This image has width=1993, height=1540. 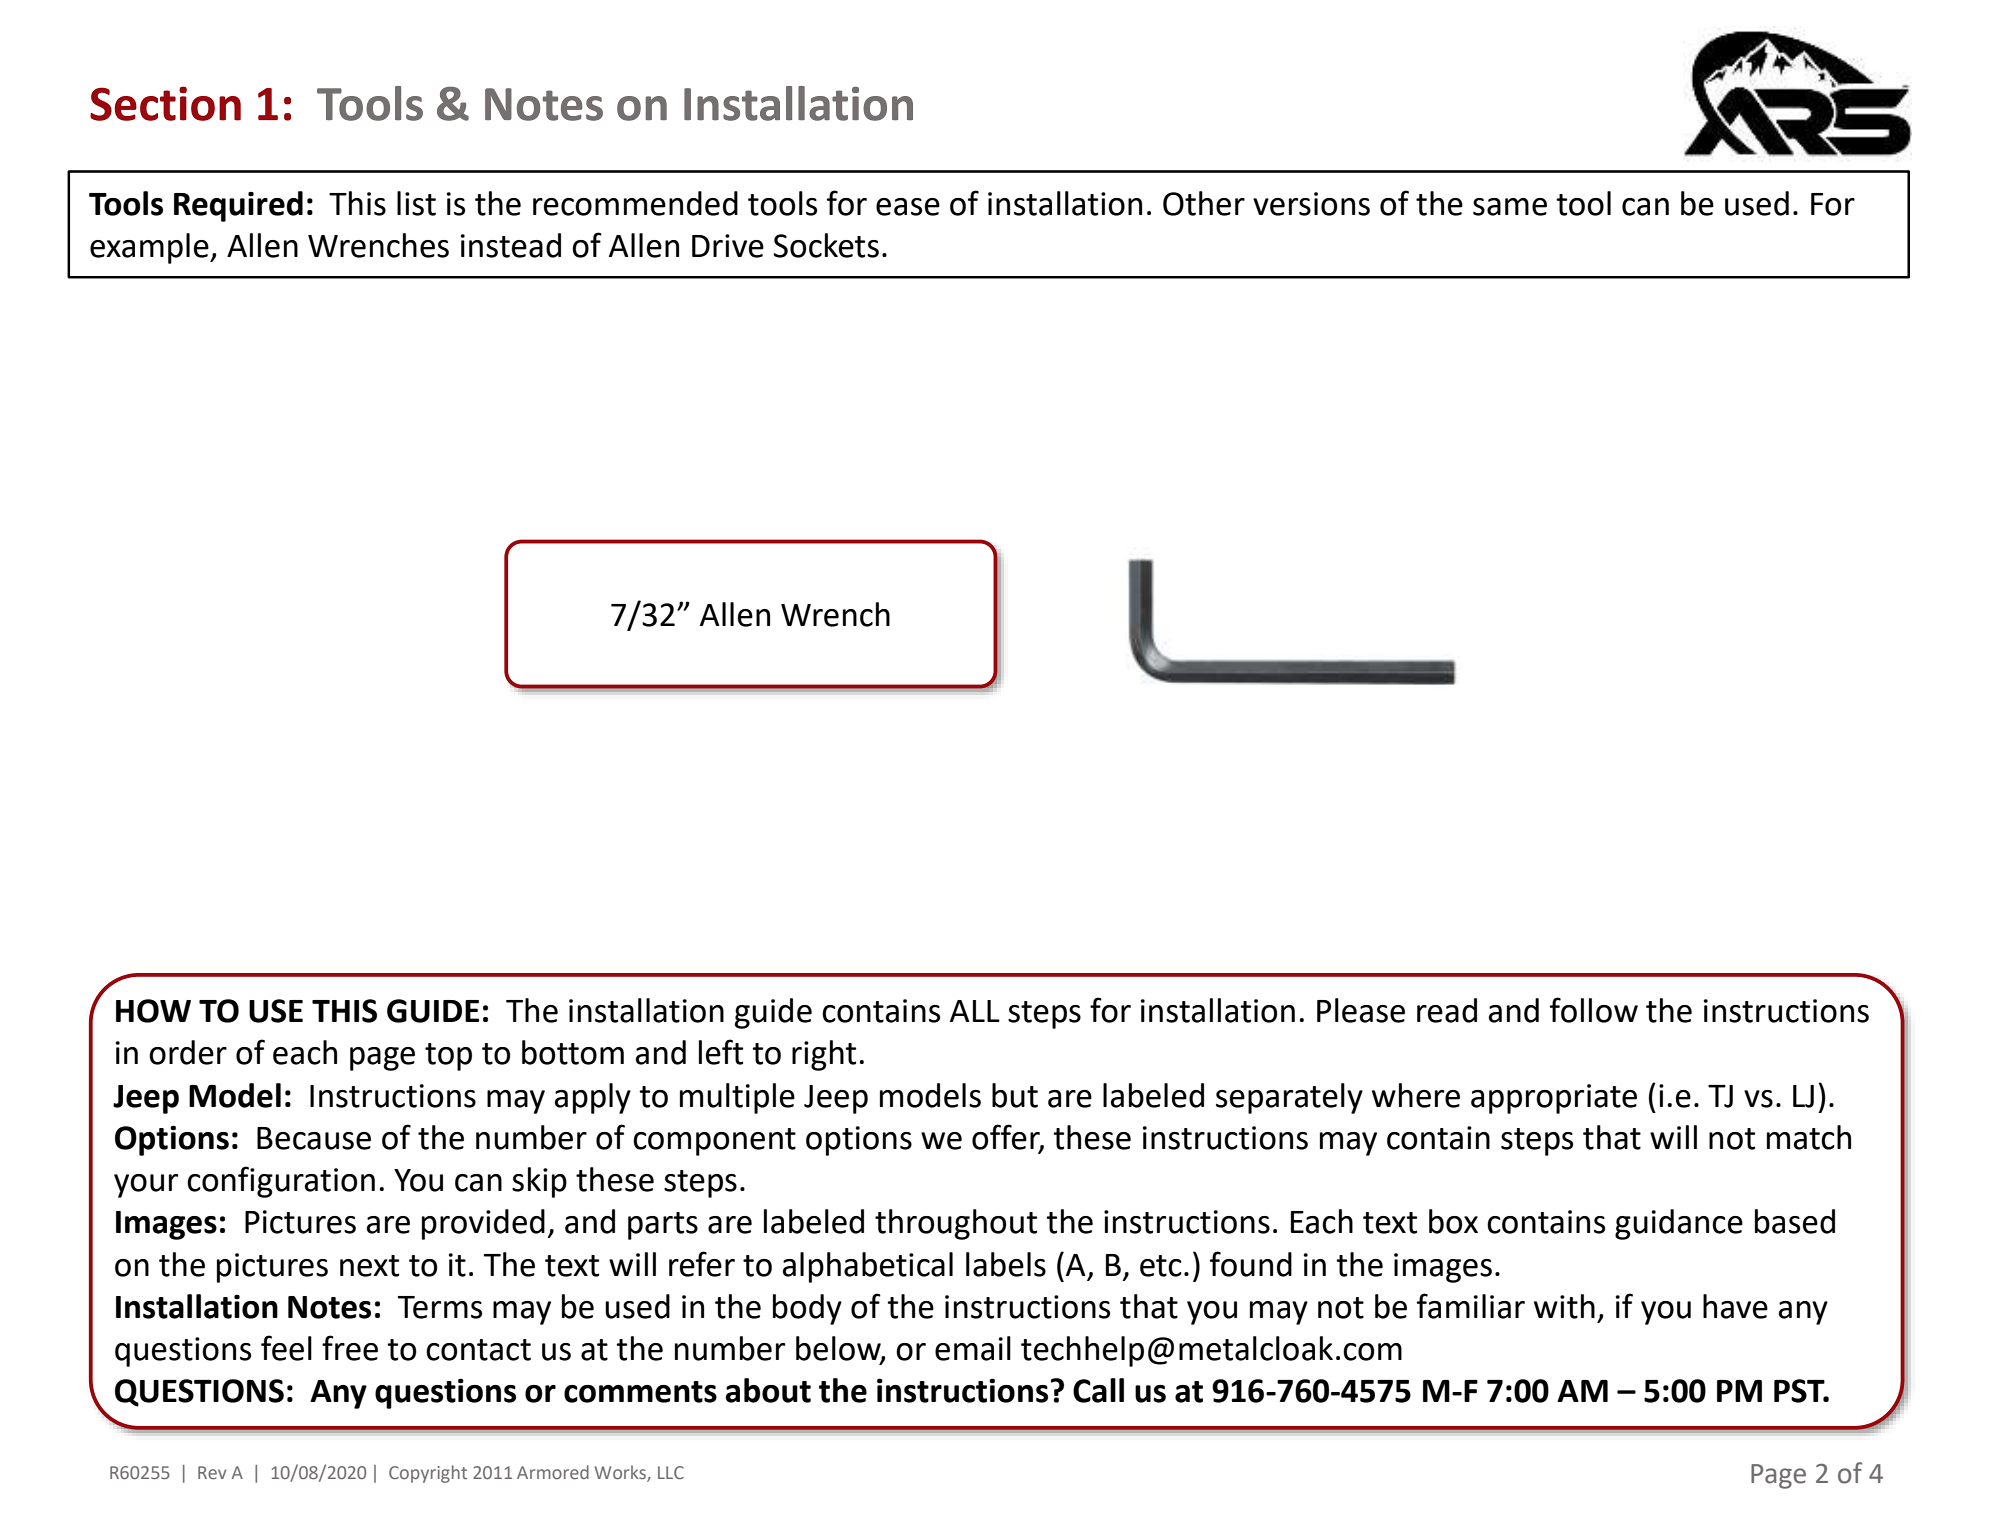 I want to click on Sockets, so click(x=826, y=245).
